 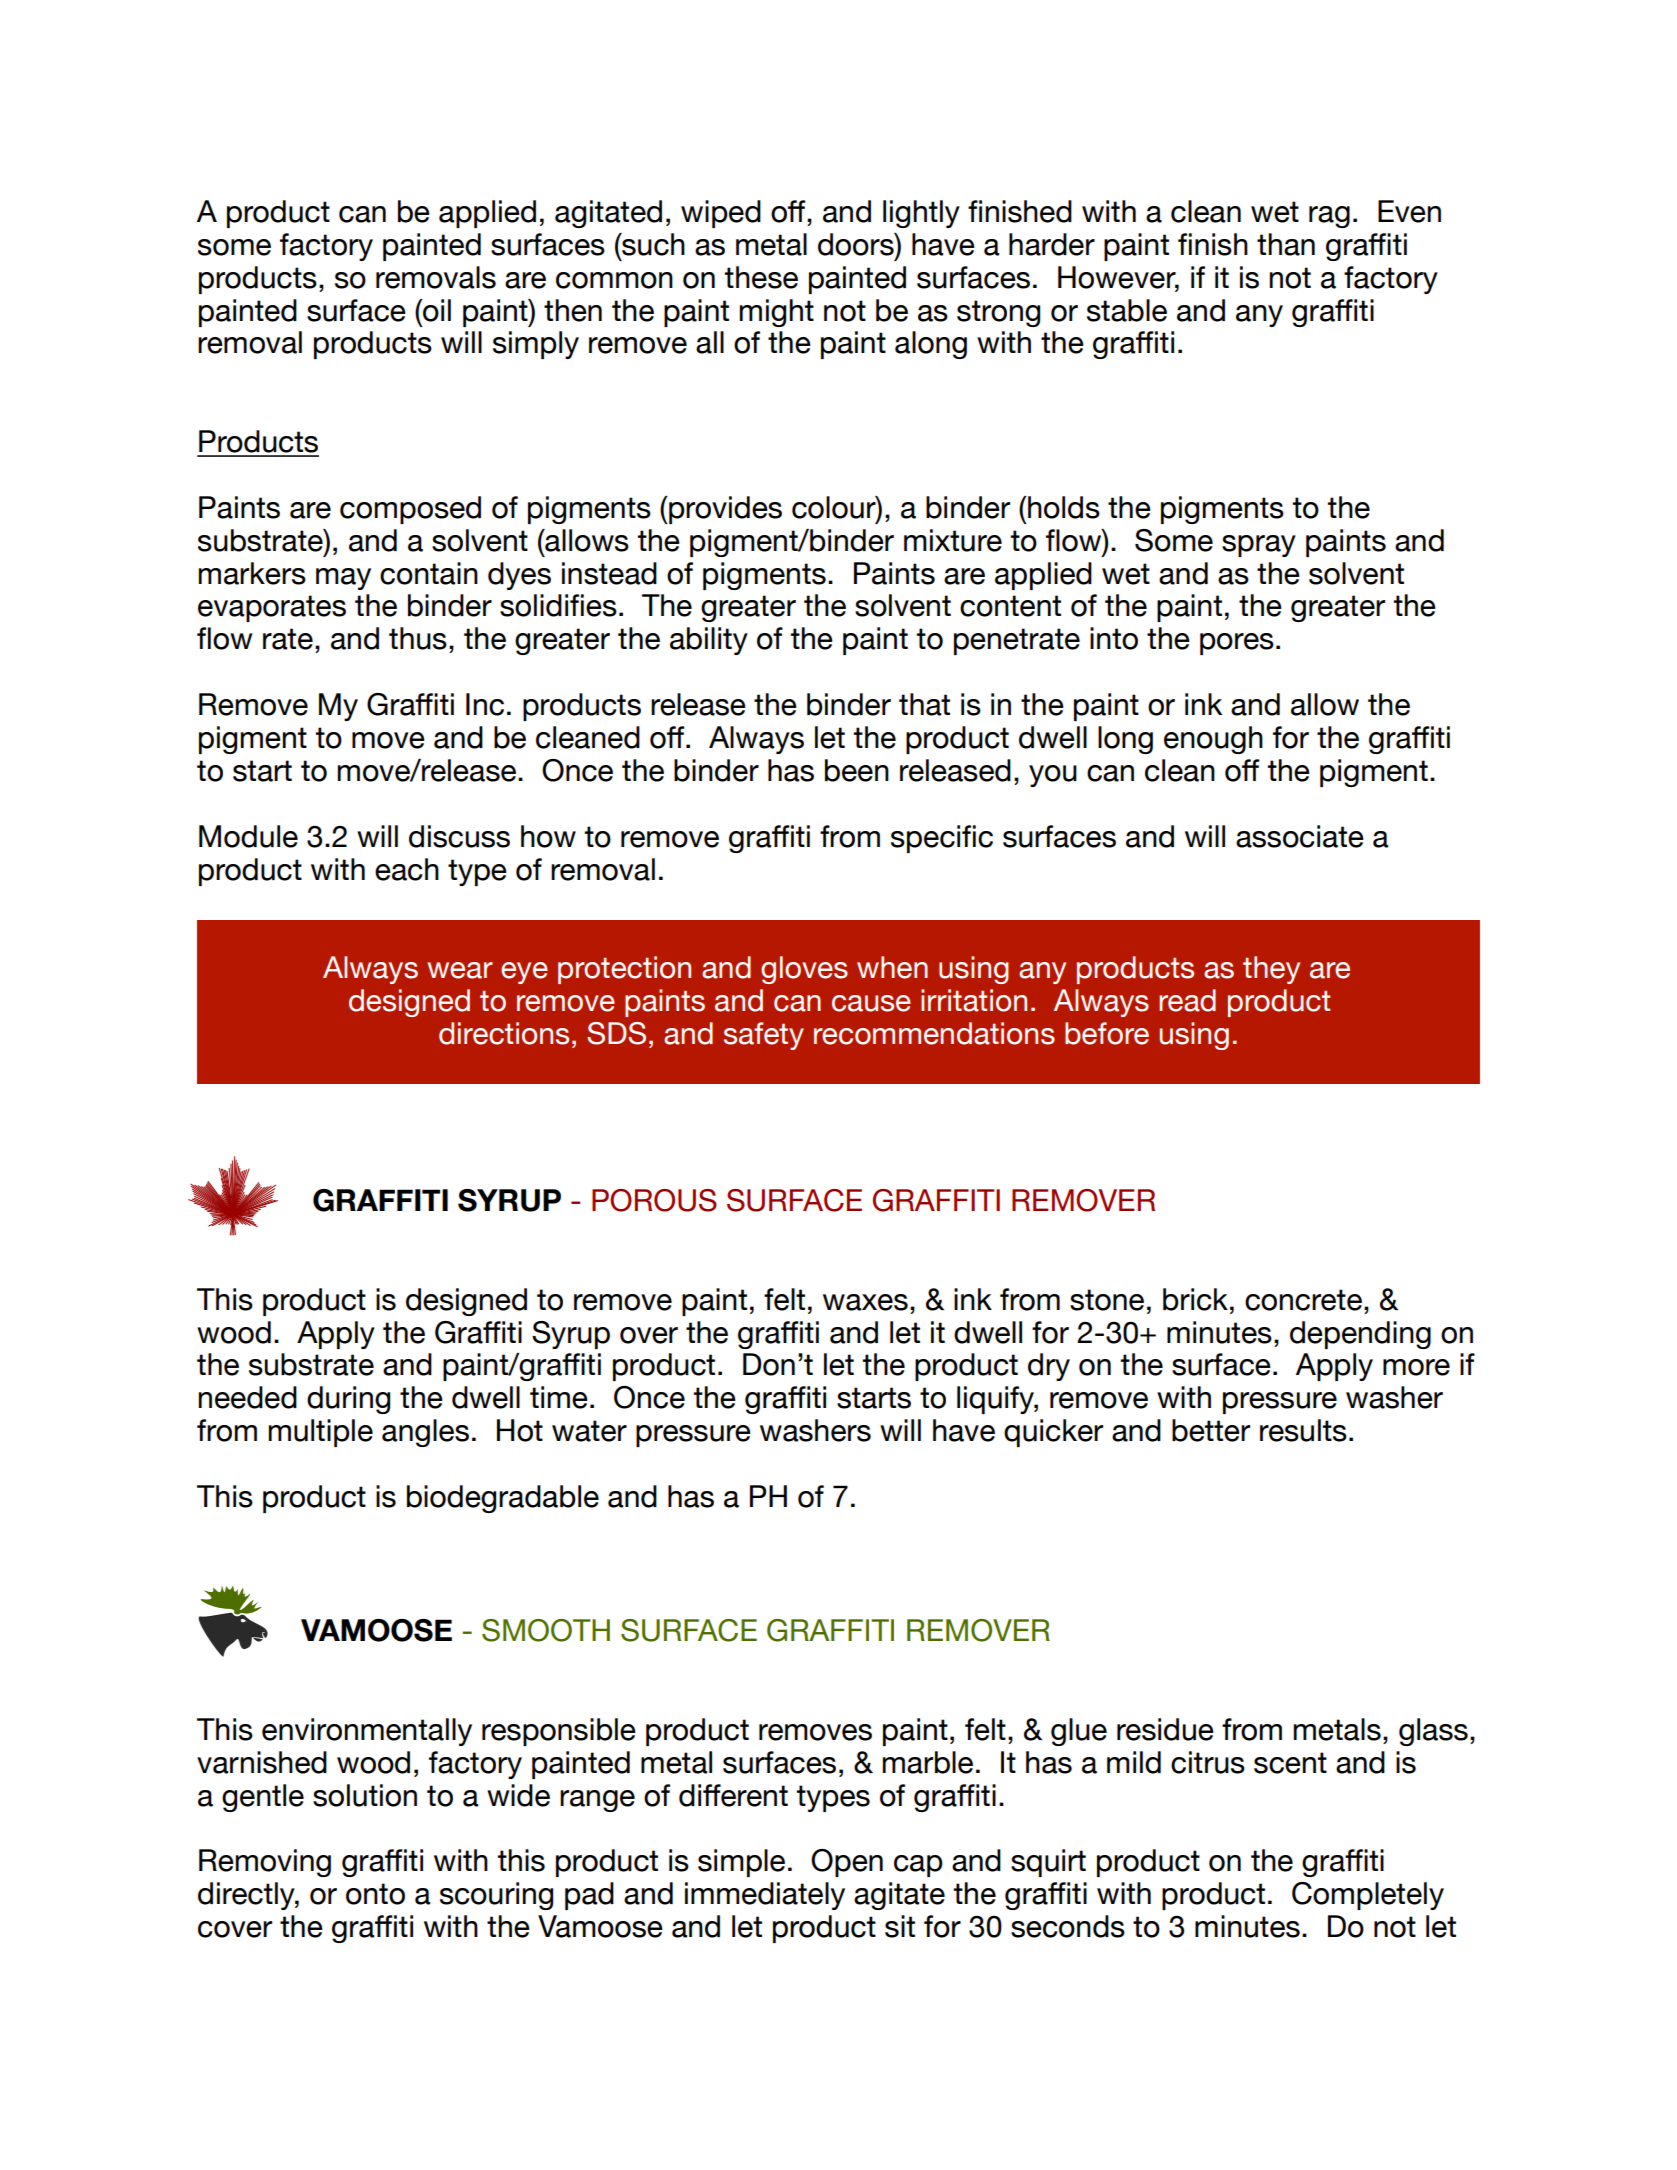 I want to click on they, so click(x=1271, y=970).
